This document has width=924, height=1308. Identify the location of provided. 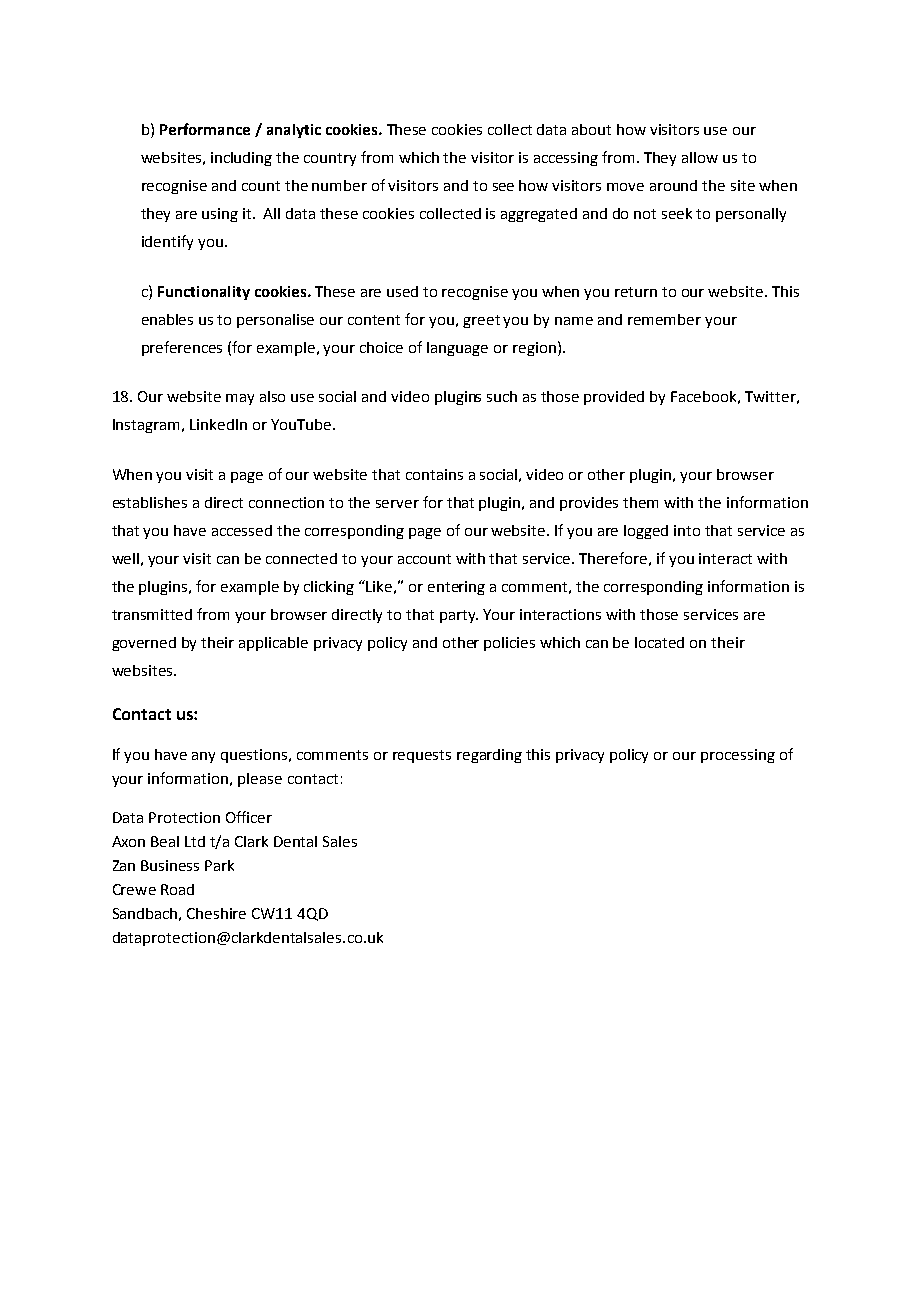
(614, 398).
